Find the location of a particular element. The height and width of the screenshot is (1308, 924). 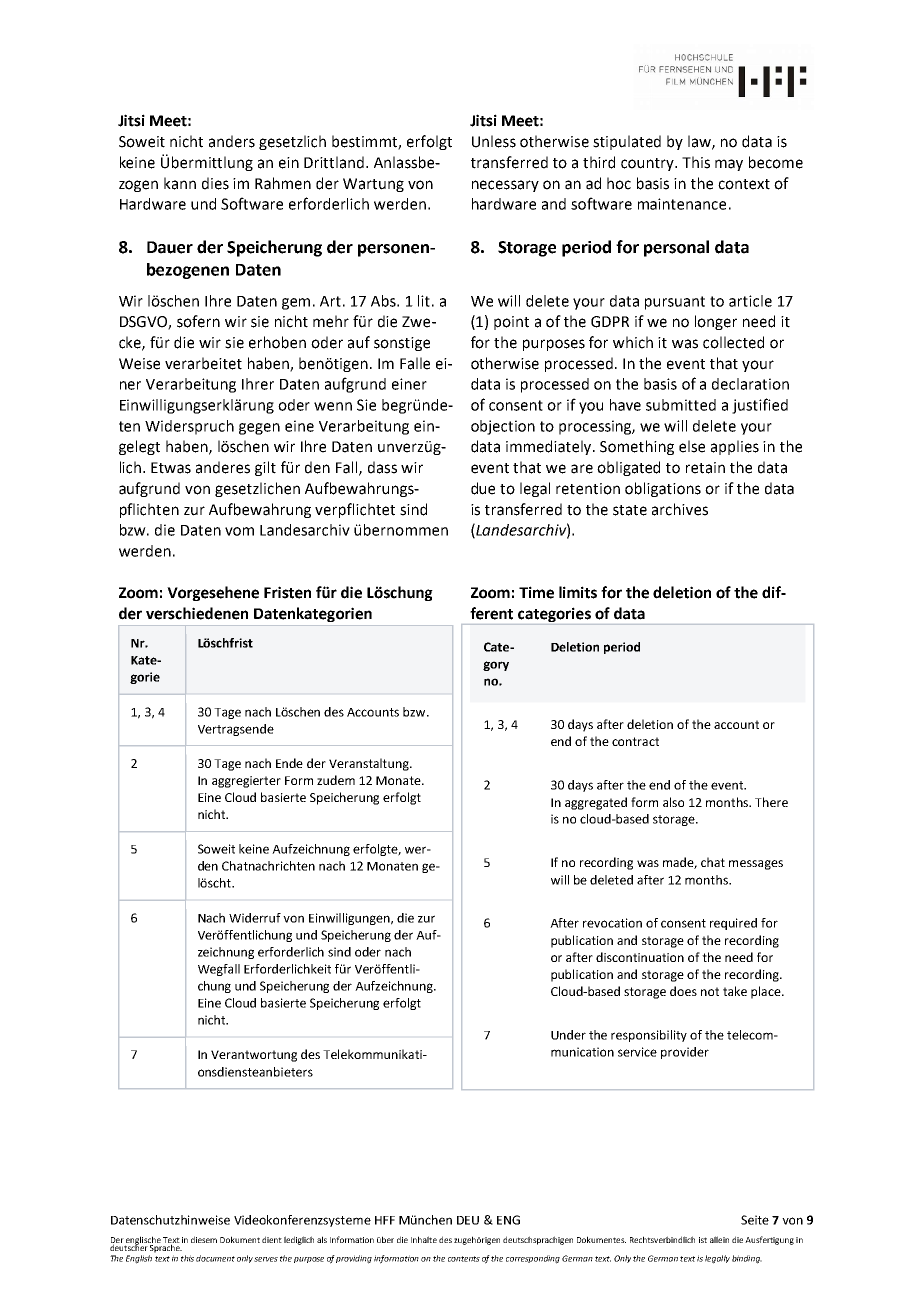

Inhalte is located at coordinates (424, 1239).
